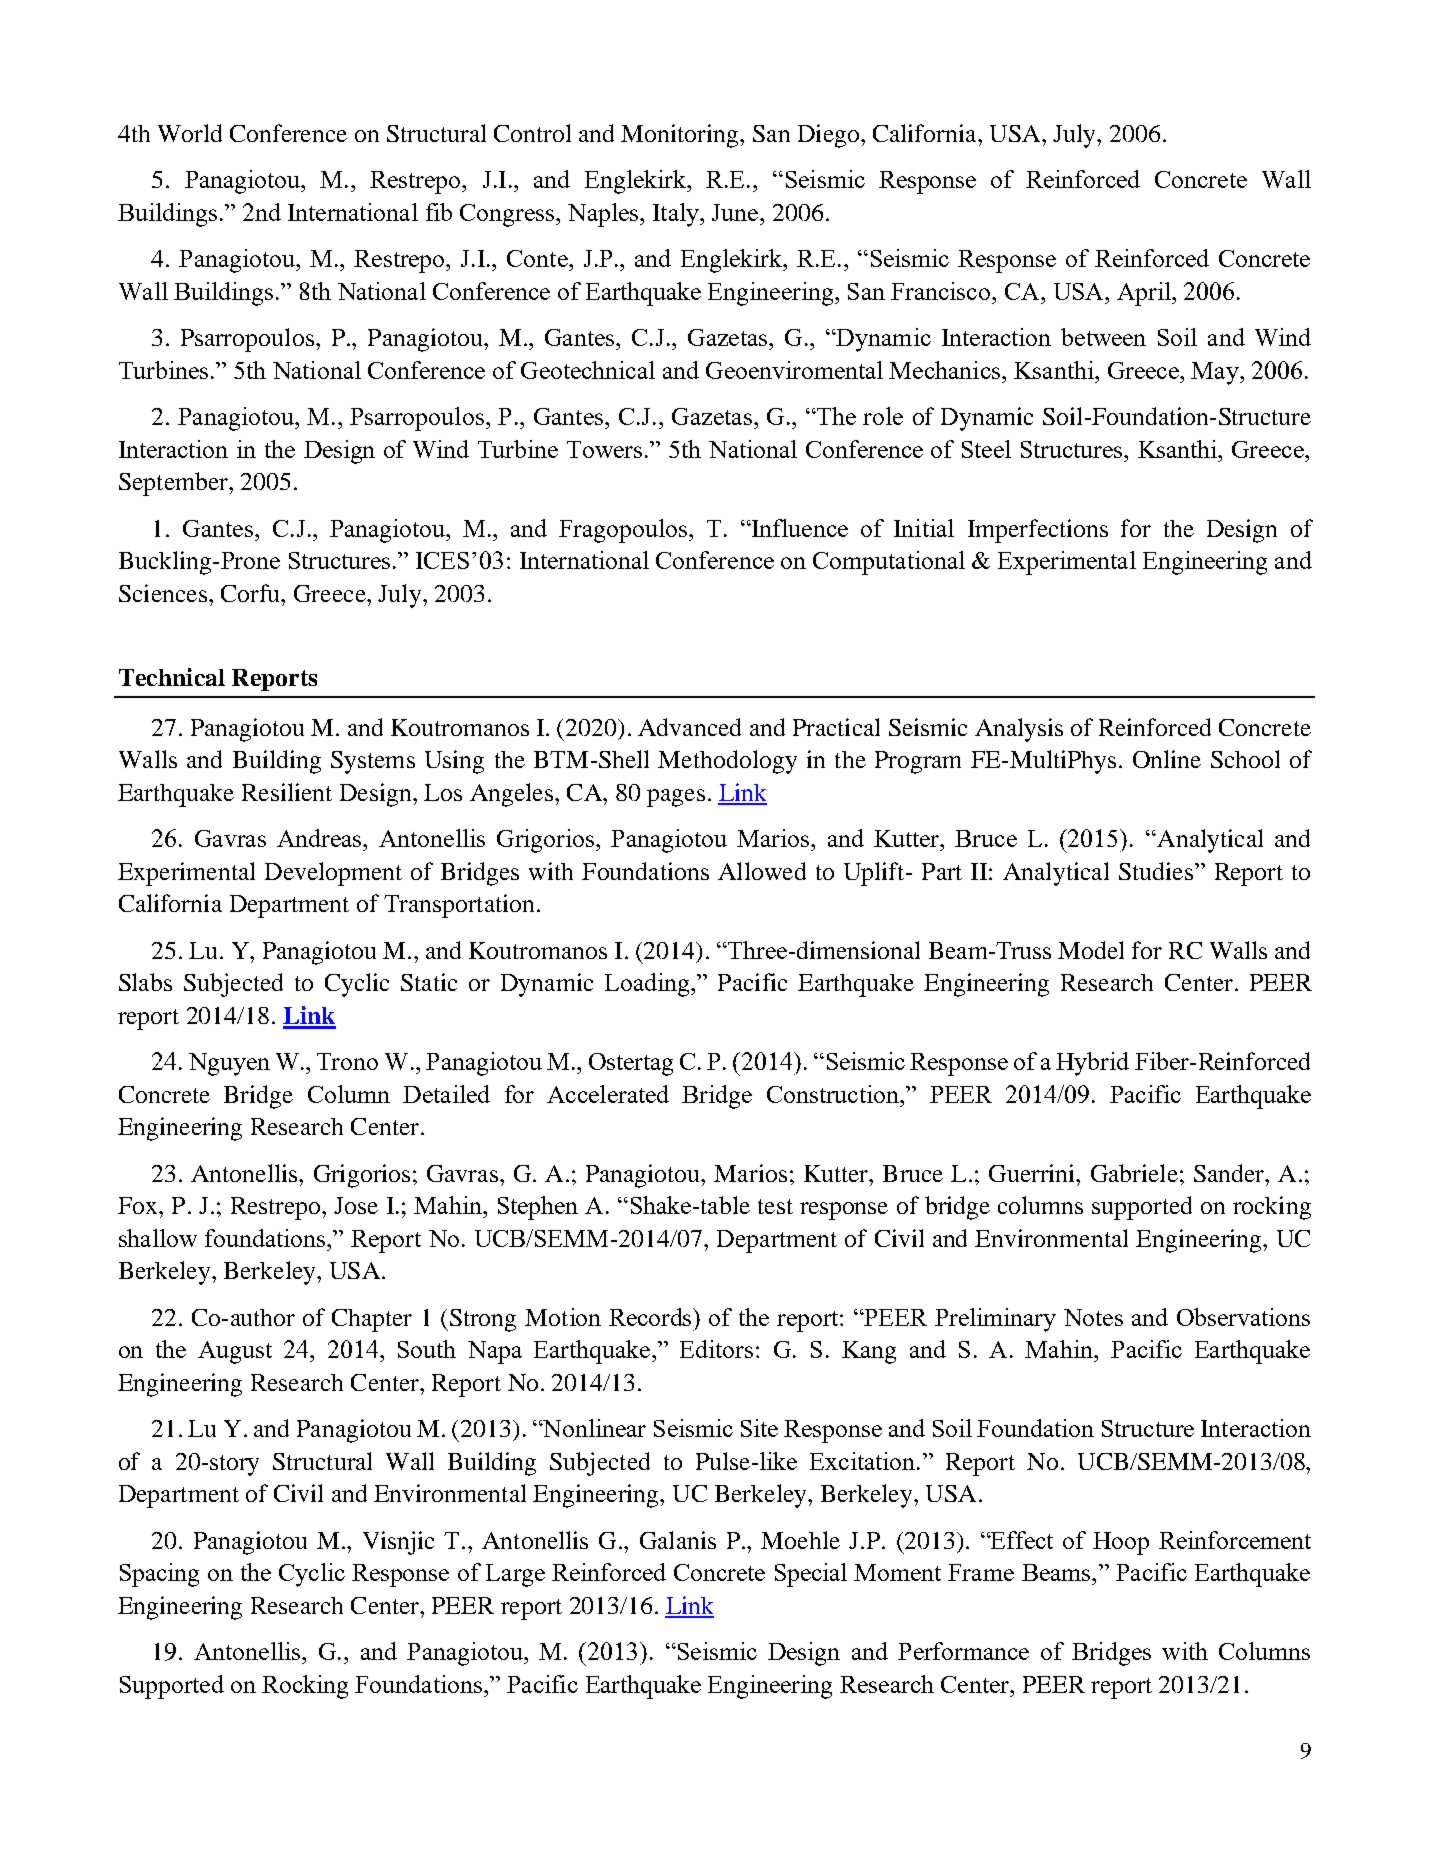 The image size is (1429, 1849). Describe the element at coordinates (811, 1575) in the document. I see `Special` at that location.
